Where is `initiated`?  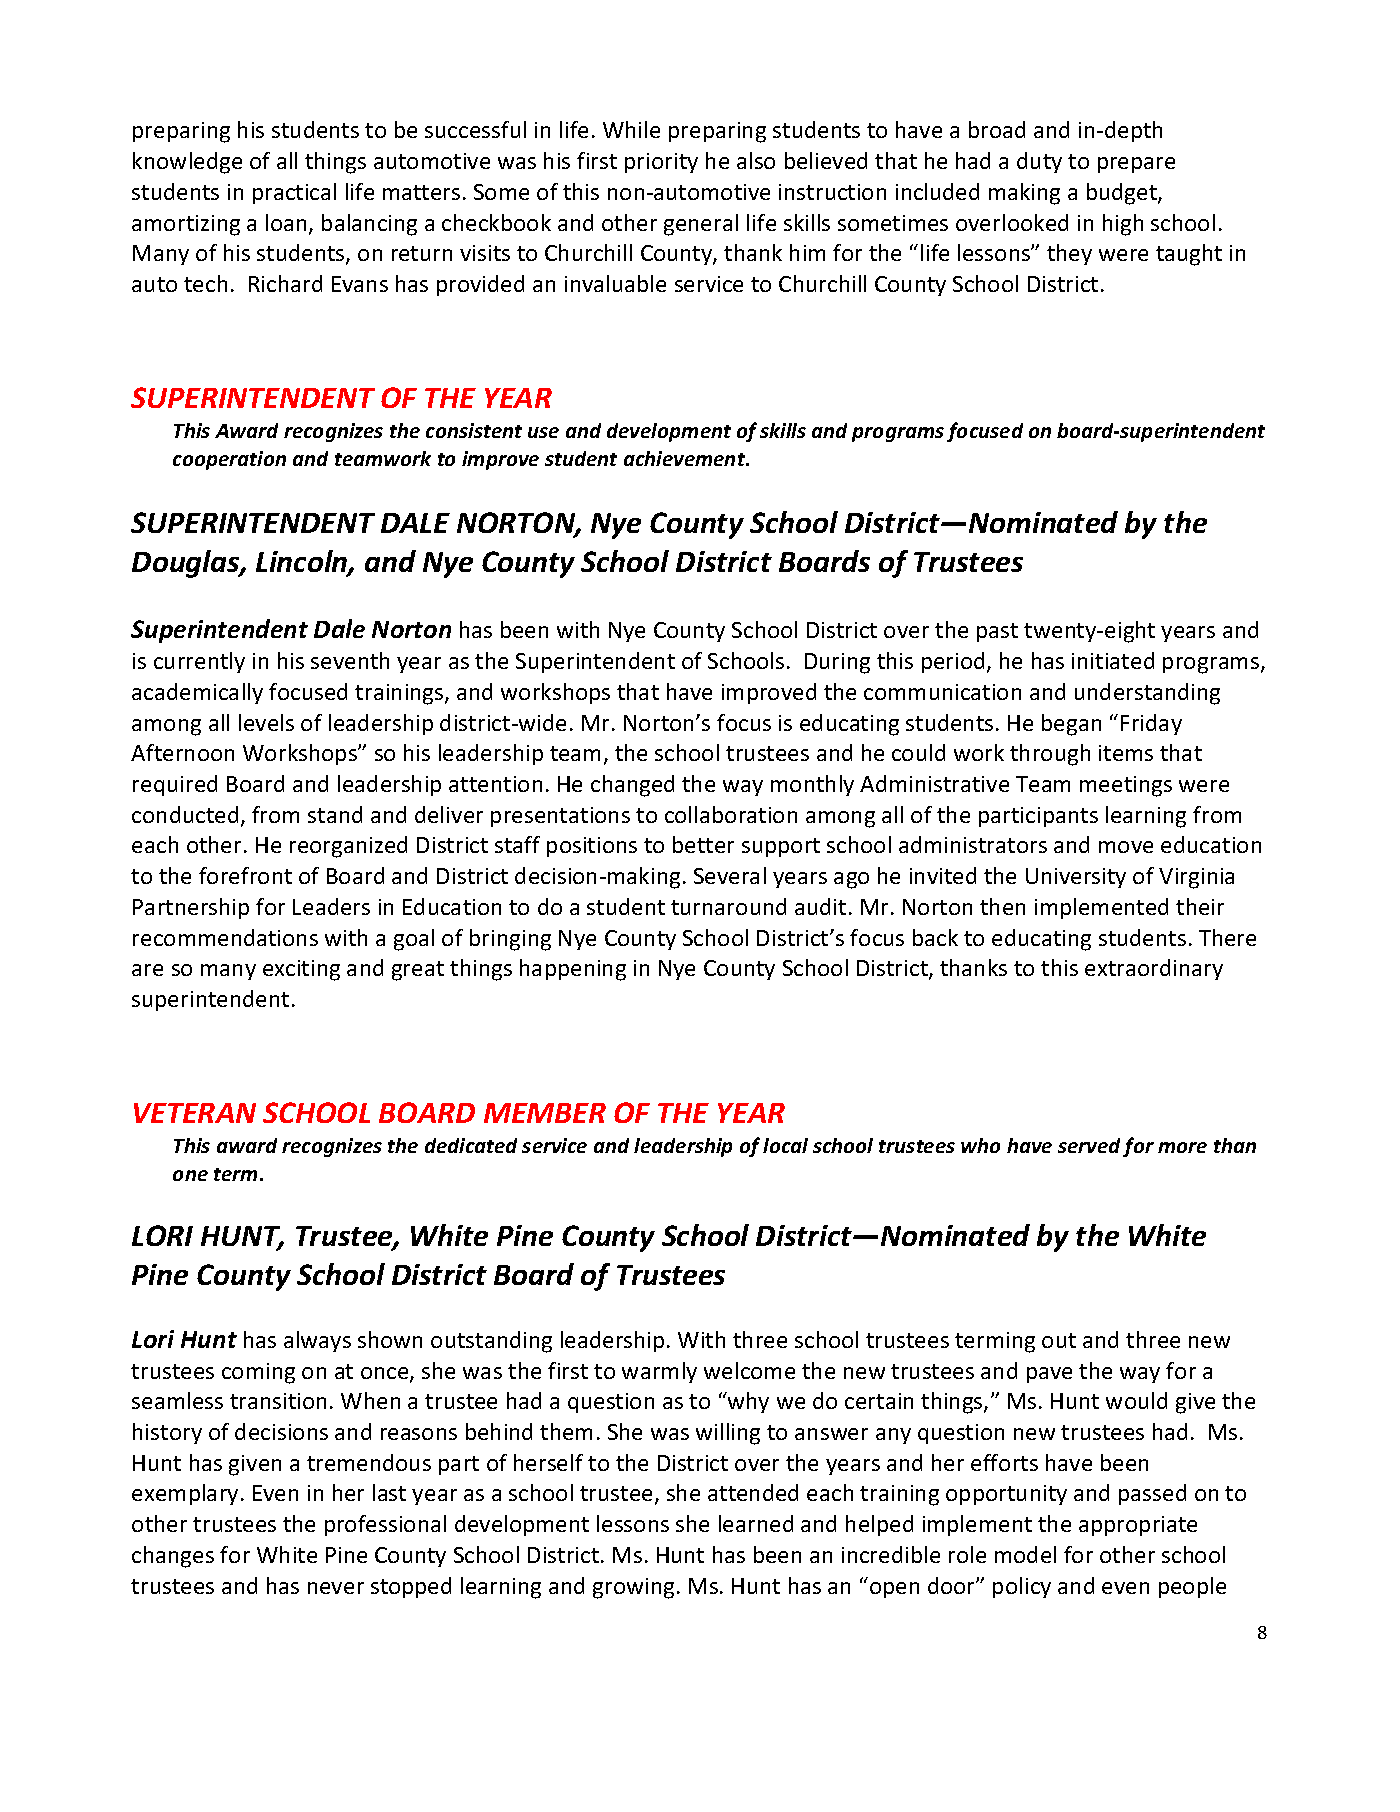
initiated is located at coordinates (1113, 660).
